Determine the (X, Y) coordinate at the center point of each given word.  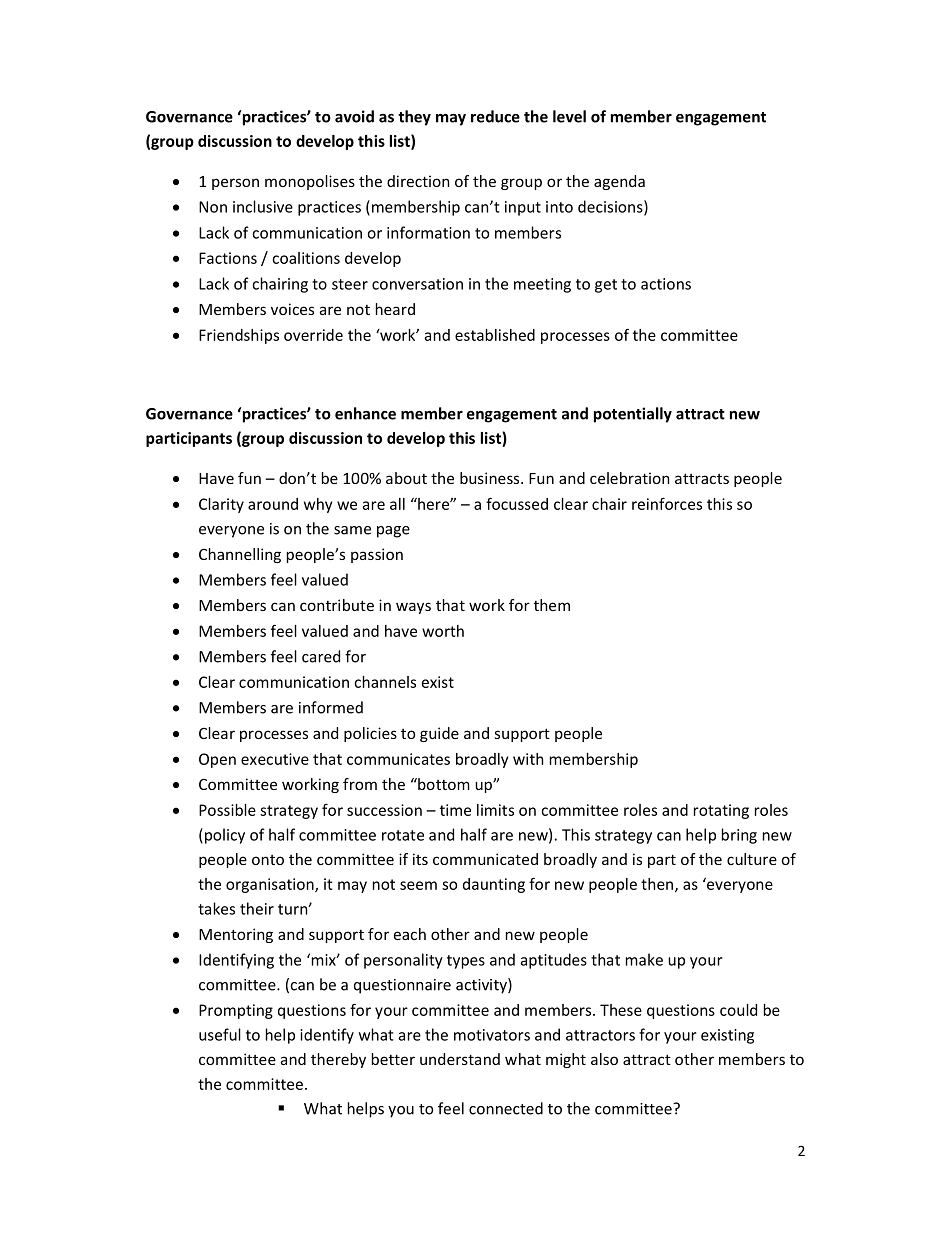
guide (439, 734)
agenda (619, 182)
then (658, 885)
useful (220, 1034)
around (273, 504)
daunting (494, 885)
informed (331, 707)
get (606, 286)
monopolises (310, 182)
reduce (495, 116)
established (495, 335)
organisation (271, 885)
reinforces (667, 504)
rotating (721, 811)
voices (292, 309)
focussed (517, 503)
